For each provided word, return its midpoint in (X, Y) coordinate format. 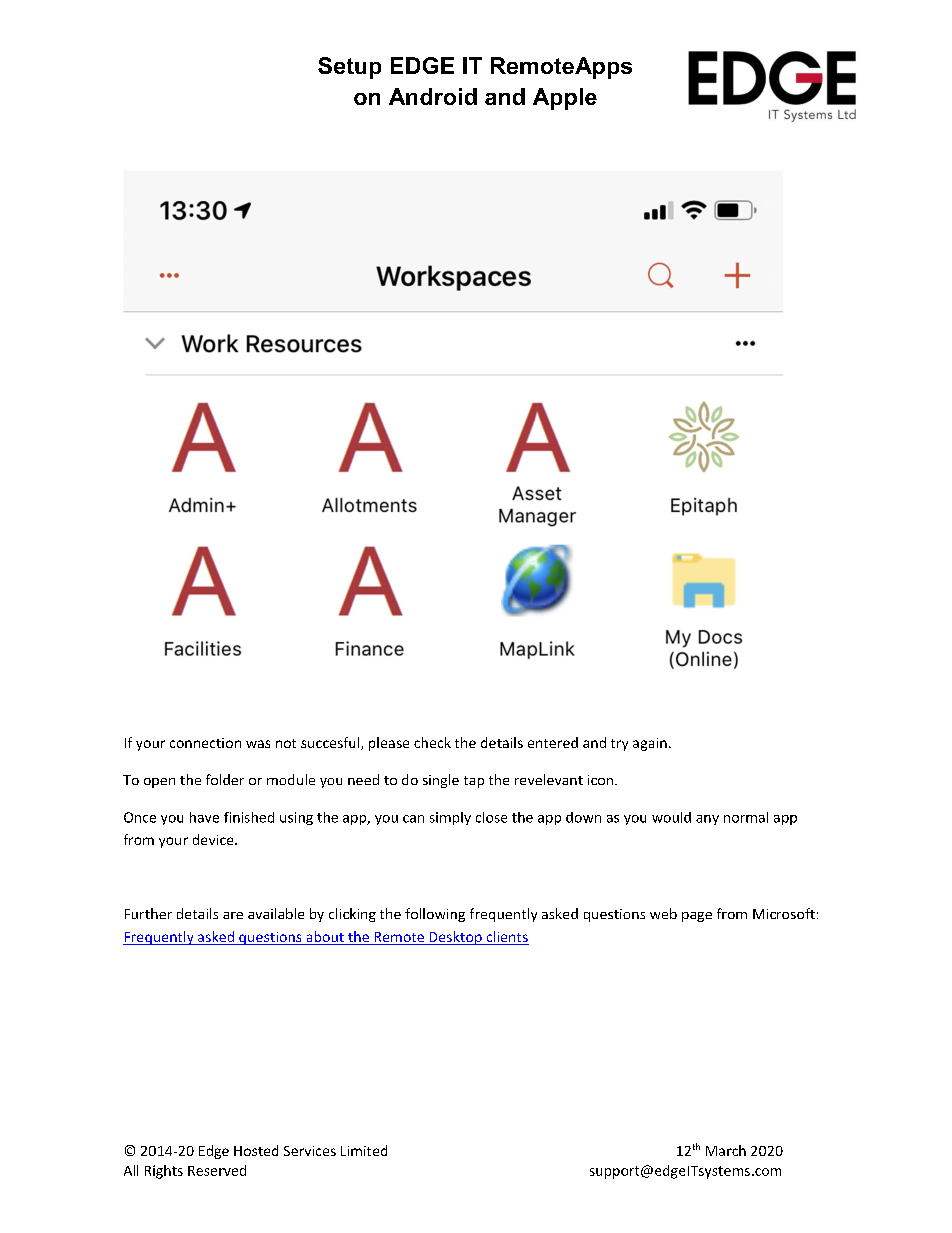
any (707, 820)
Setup (349, 68)
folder (225, 779)
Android (433, 96)
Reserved (217, 1170)
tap (474, 782)
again (650, 744)
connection (205, 743)
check (432, 742)
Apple (565, 99)
